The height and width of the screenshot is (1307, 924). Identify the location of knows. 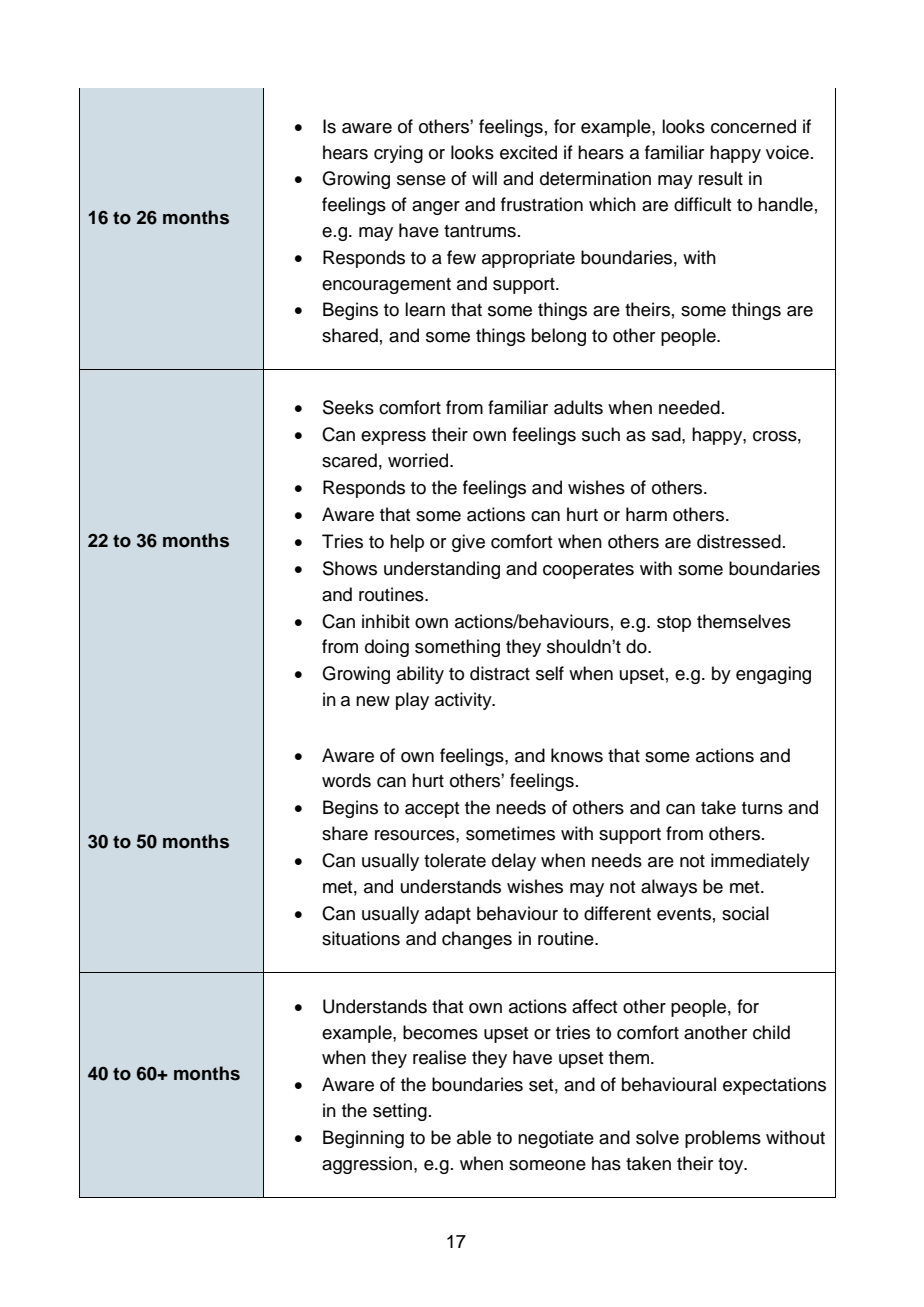
(577, 755).
